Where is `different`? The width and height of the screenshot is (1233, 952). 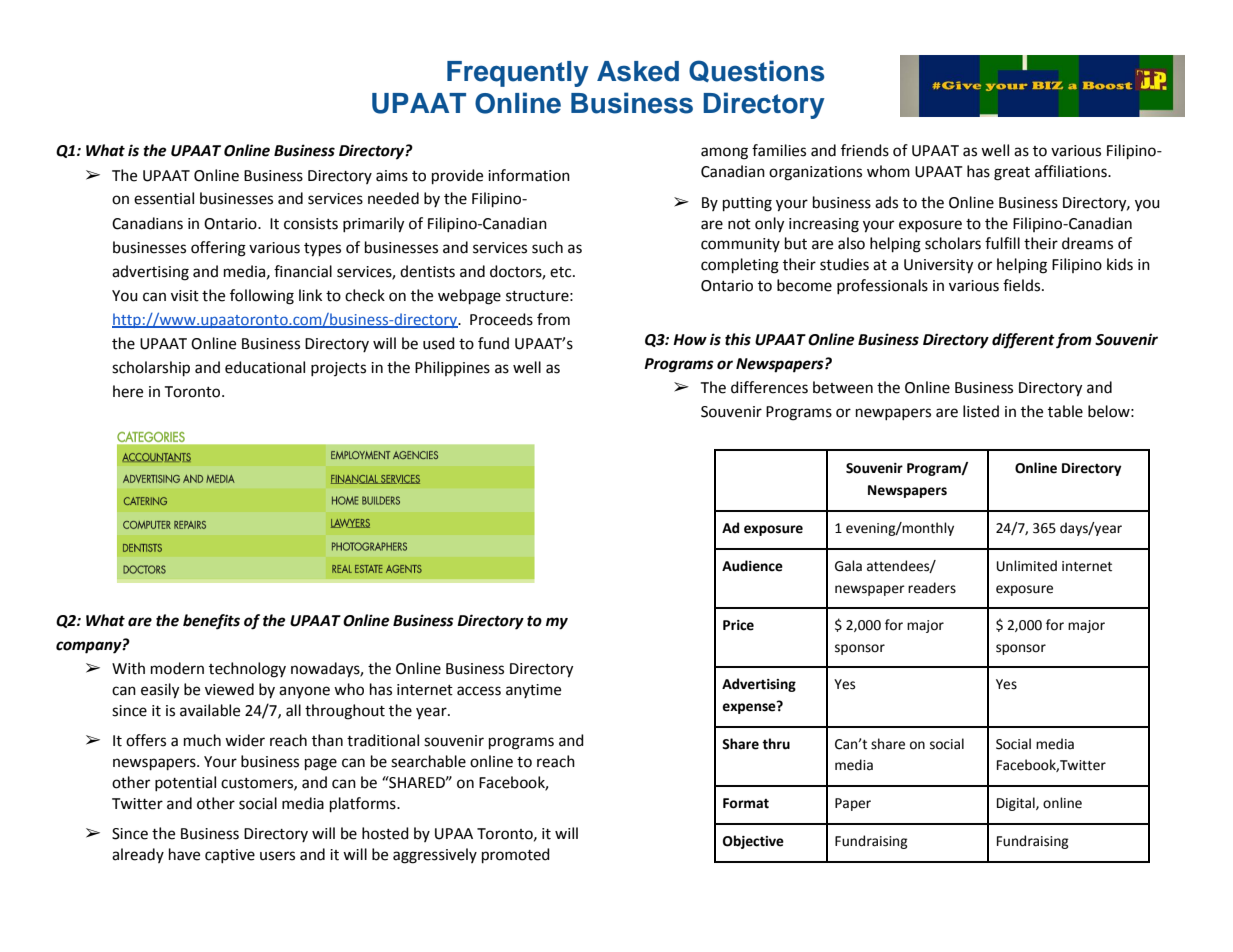
different is located at coordinates (1023, 341).
